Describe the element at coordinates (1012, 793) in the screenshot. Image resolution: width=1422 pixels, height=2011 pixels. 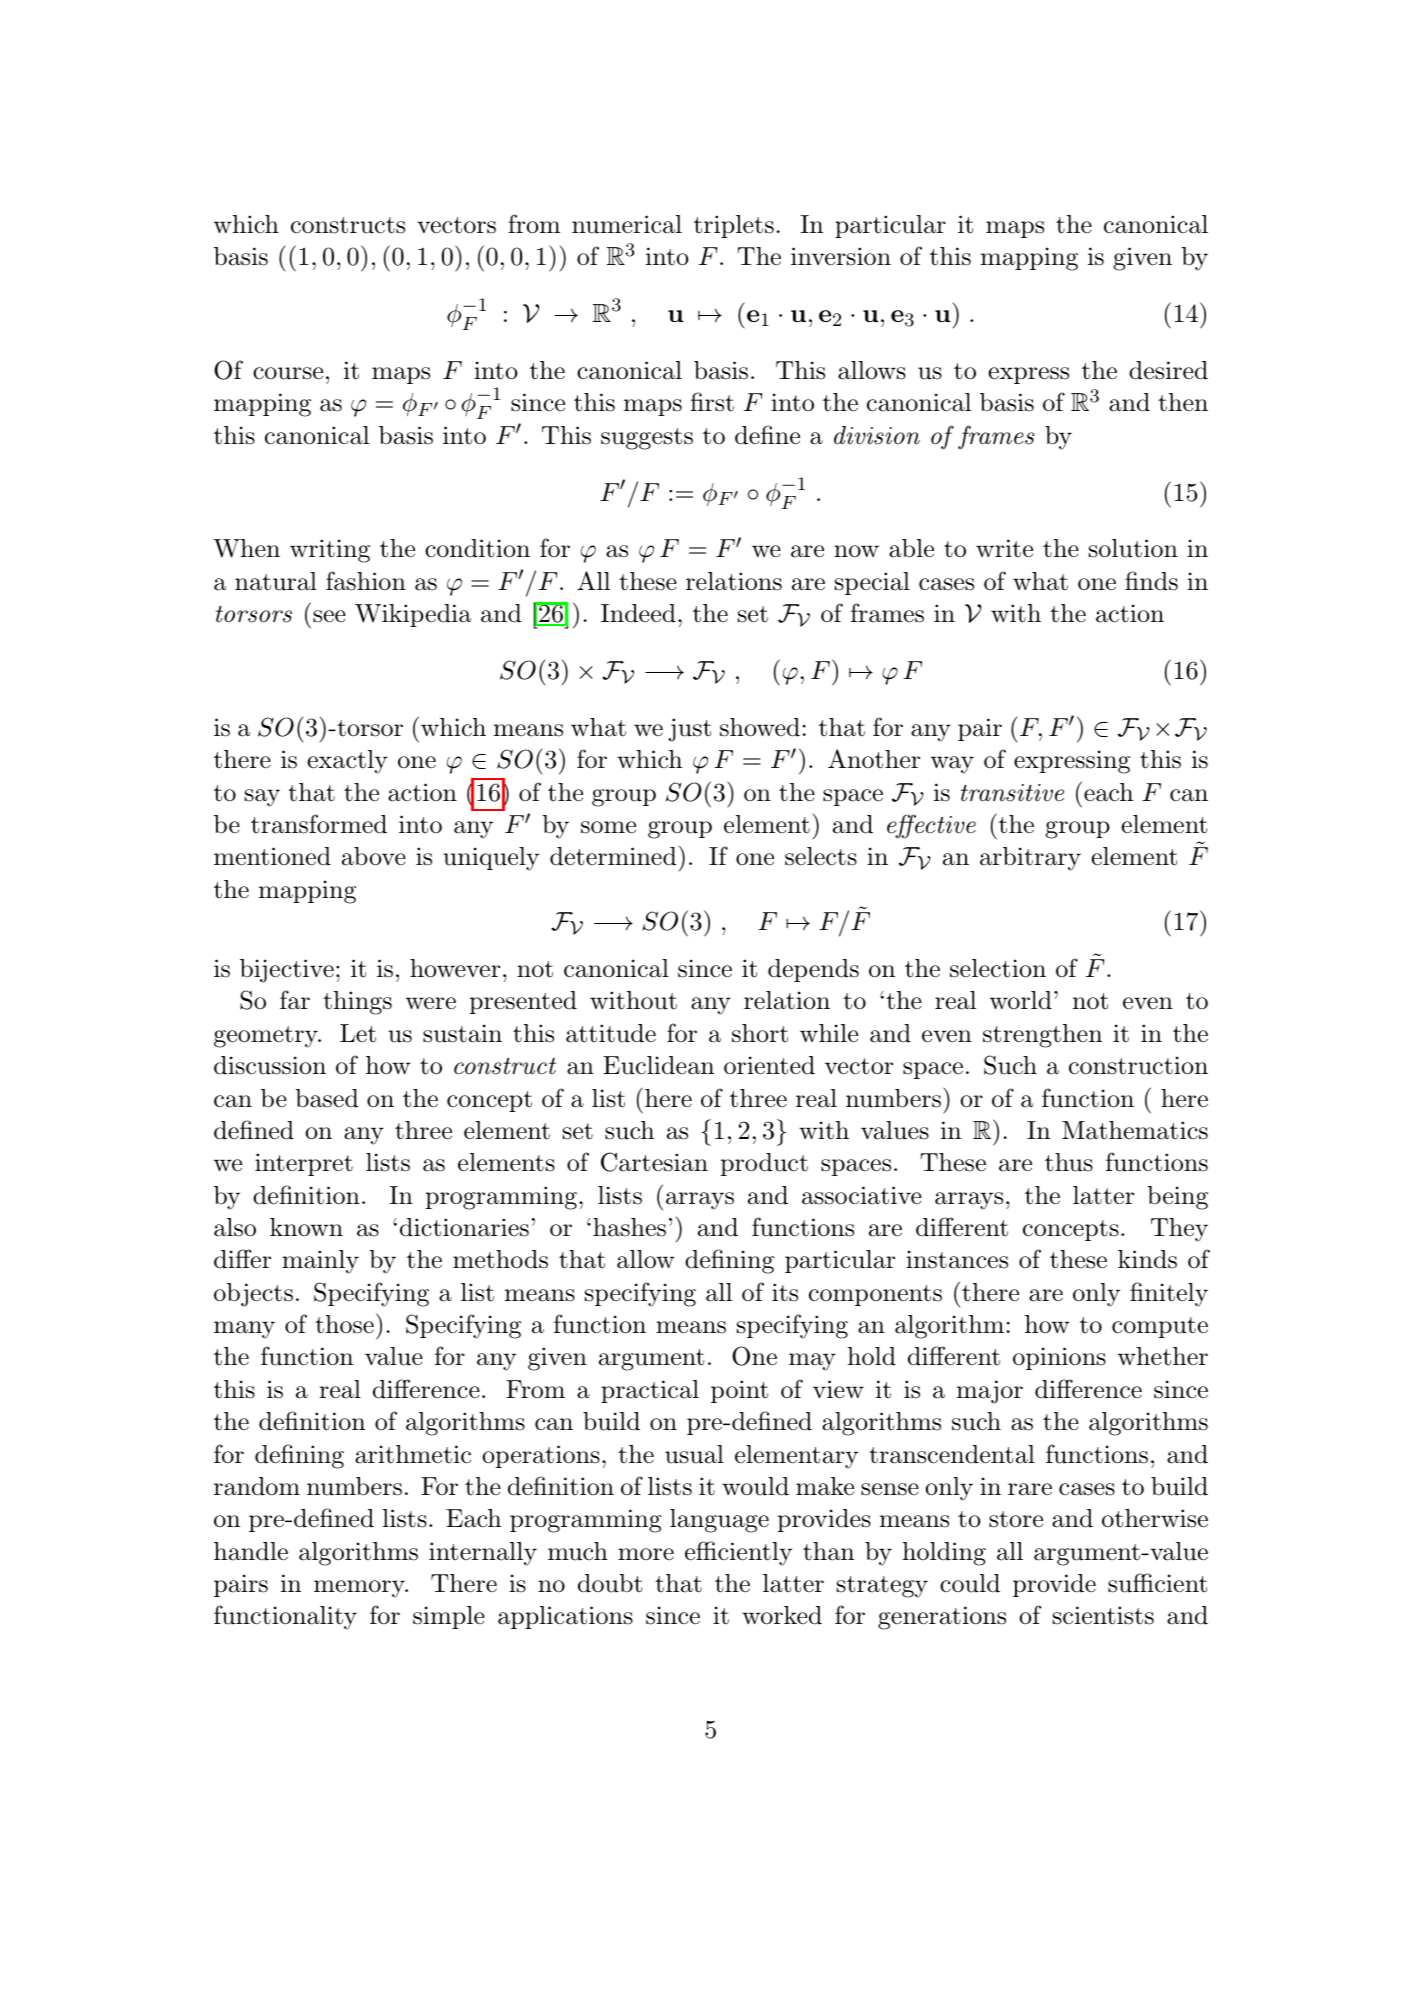
I see `transitive` at that location.
